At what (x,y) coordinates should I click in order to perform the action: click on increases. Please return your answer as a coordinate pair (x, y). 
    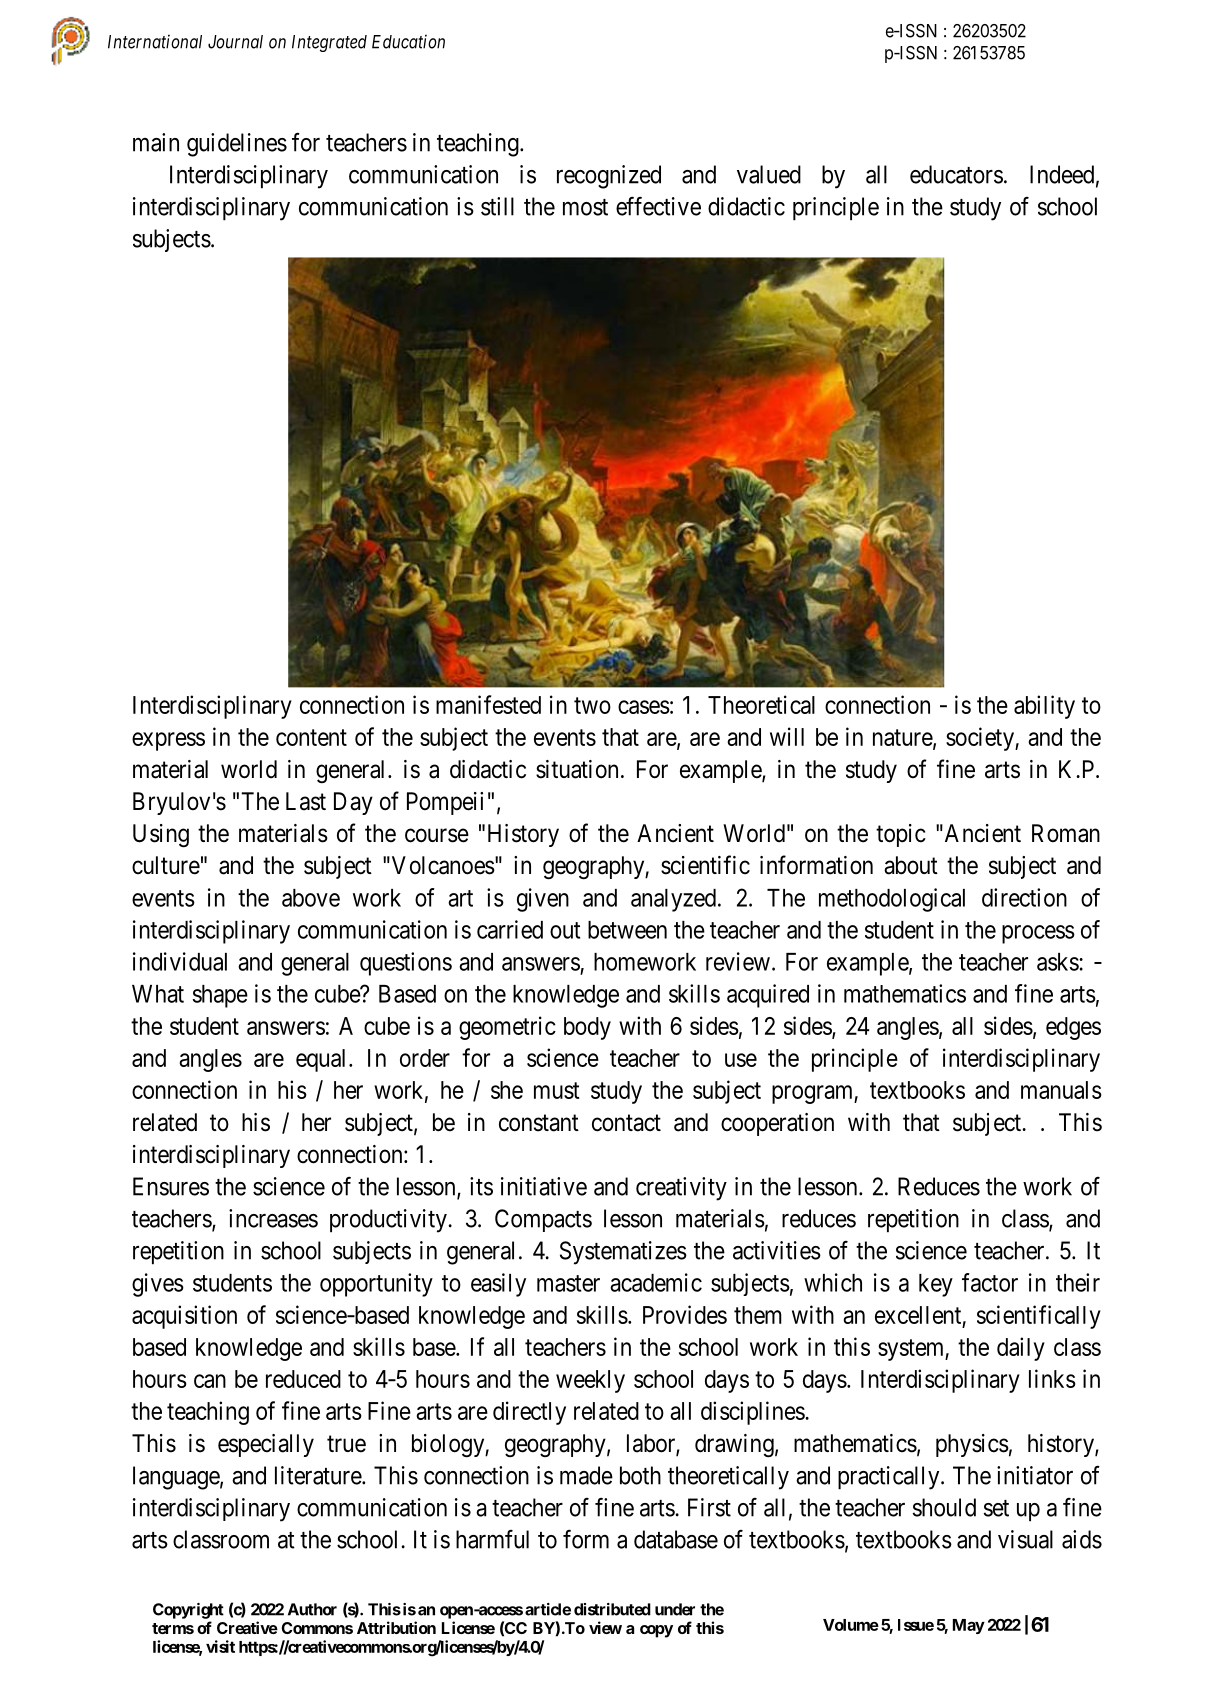
    Looking at the image, I should click on (273, 1218).
